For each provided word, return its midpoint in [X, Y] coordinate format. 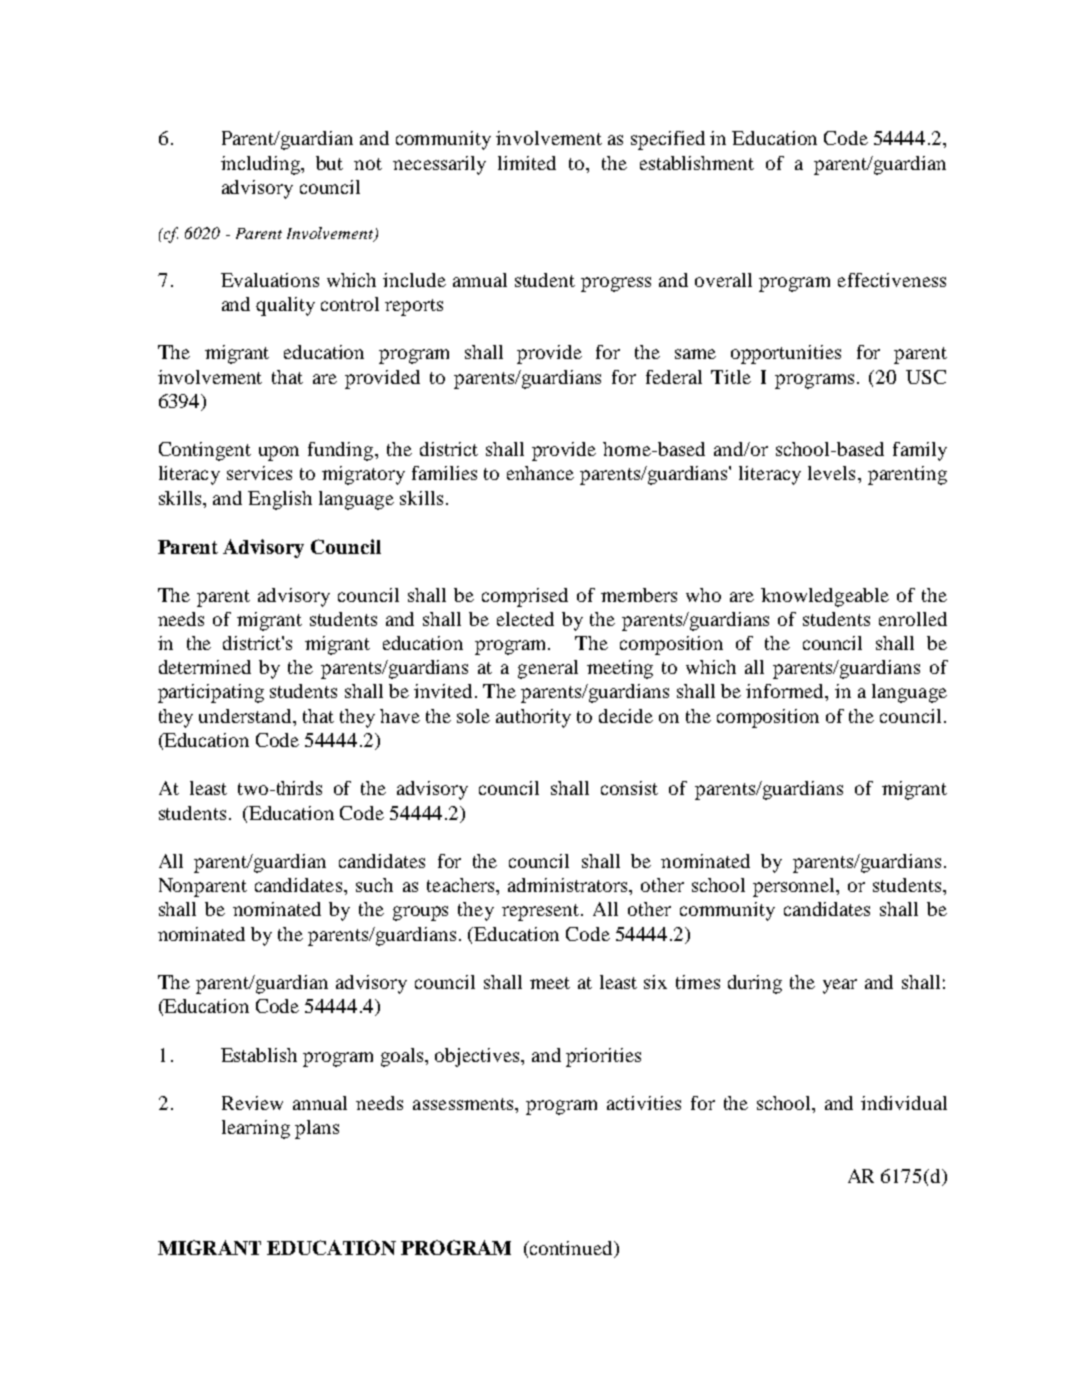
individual [904, 1103]
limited [527, 163]
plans [317, 1129]
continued [571, 1249]
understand [246, 716]
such [374, 885]
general [548, 669]
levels [831, 473]
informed [786, 691]
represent [542, 912]
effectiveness [892, 280]
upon [279, 453]
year [840, 986]
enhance [540, 473]
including [262, 165]
